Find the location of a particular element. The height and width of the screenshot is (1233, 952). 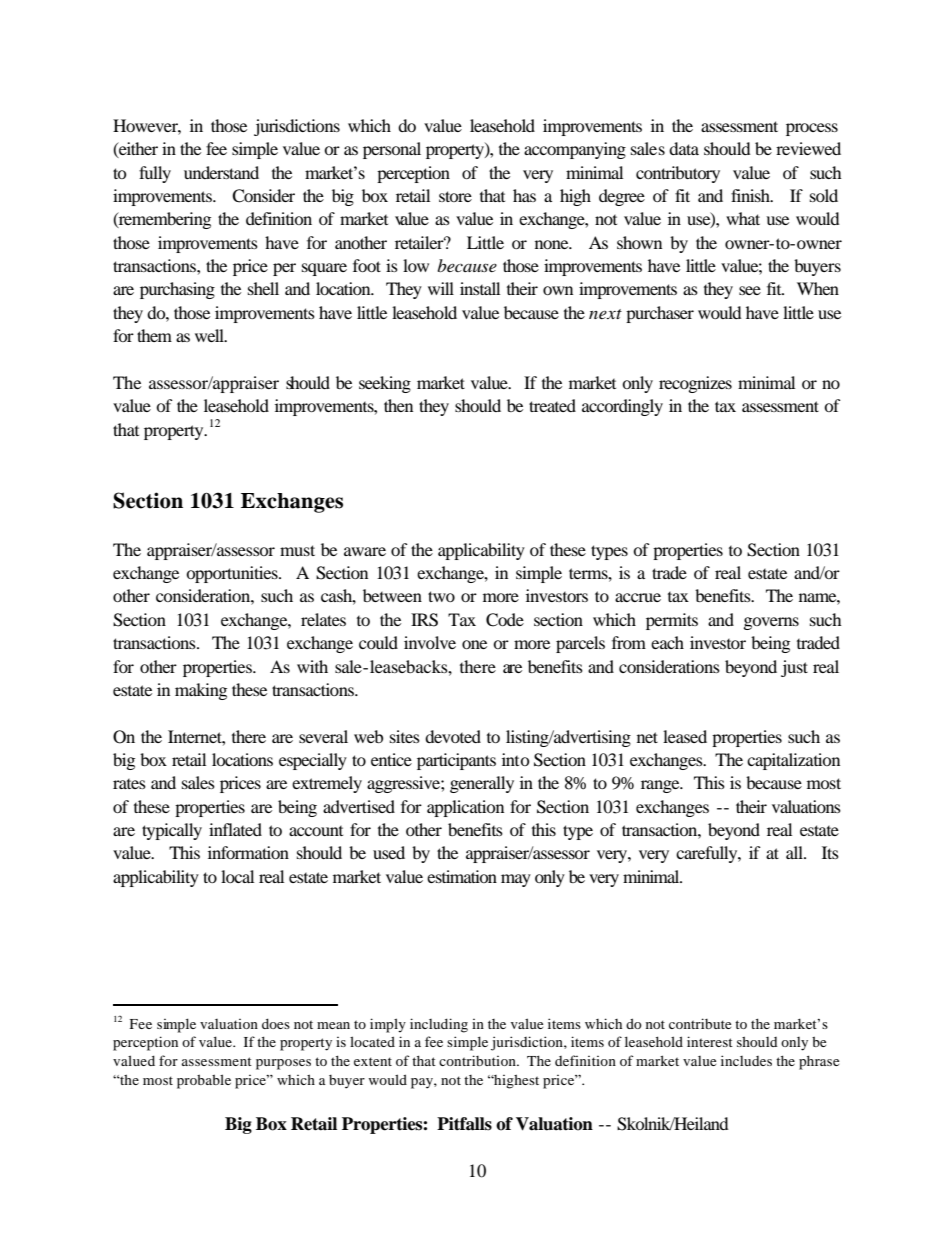

finish is located at coordinates (751, 195).
